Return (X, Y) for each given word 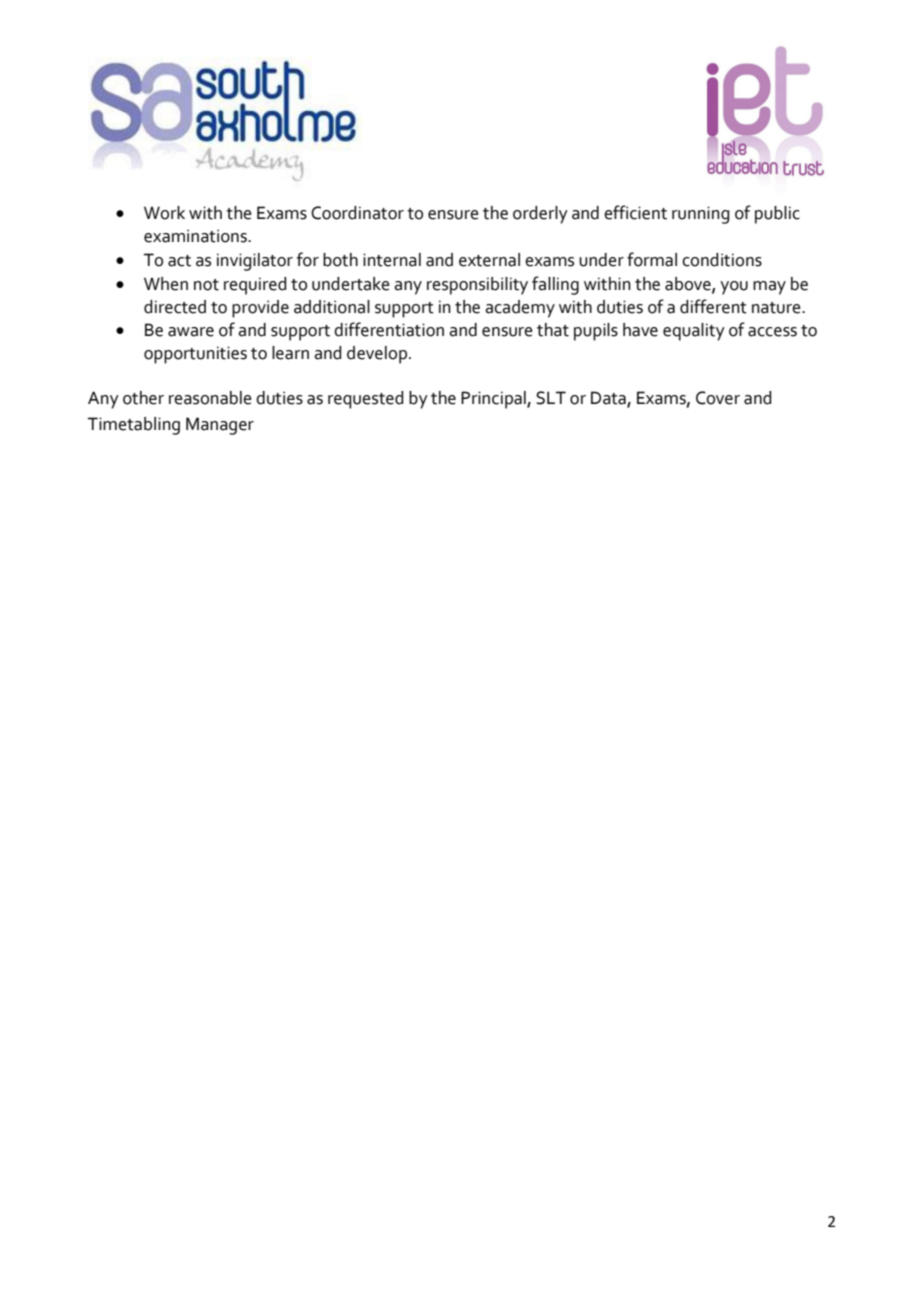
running (700, 215)
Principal (494, 400)
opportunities (195, 355)
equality (694, 332)
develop (378, 355)
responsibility (477, 286)
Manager (220, 426)
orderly (540, 215)
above (689, 284)
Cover (718, 398)
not (206, 285)
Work (164, 213)
